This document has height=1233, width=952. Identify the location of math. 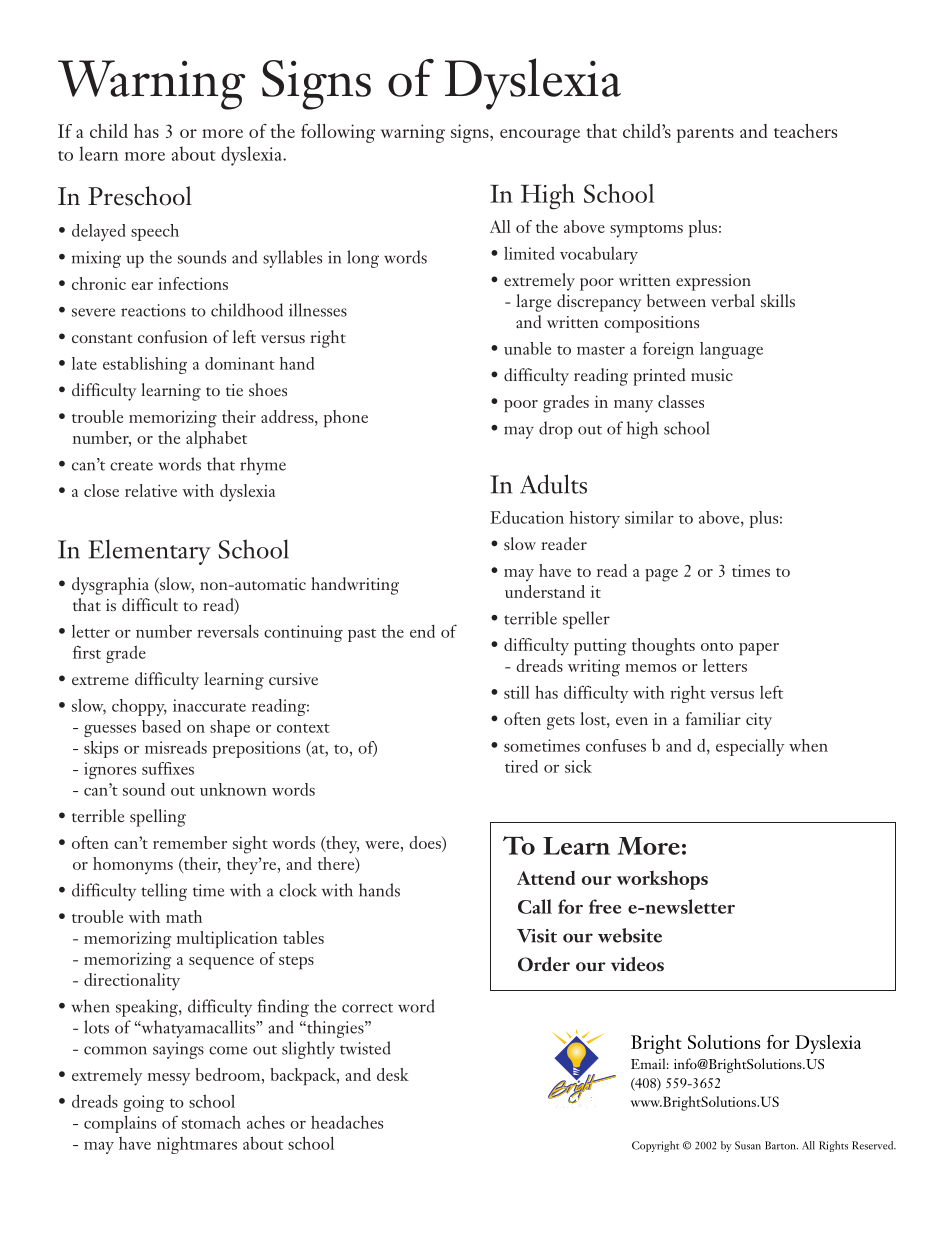
(184, 916).
